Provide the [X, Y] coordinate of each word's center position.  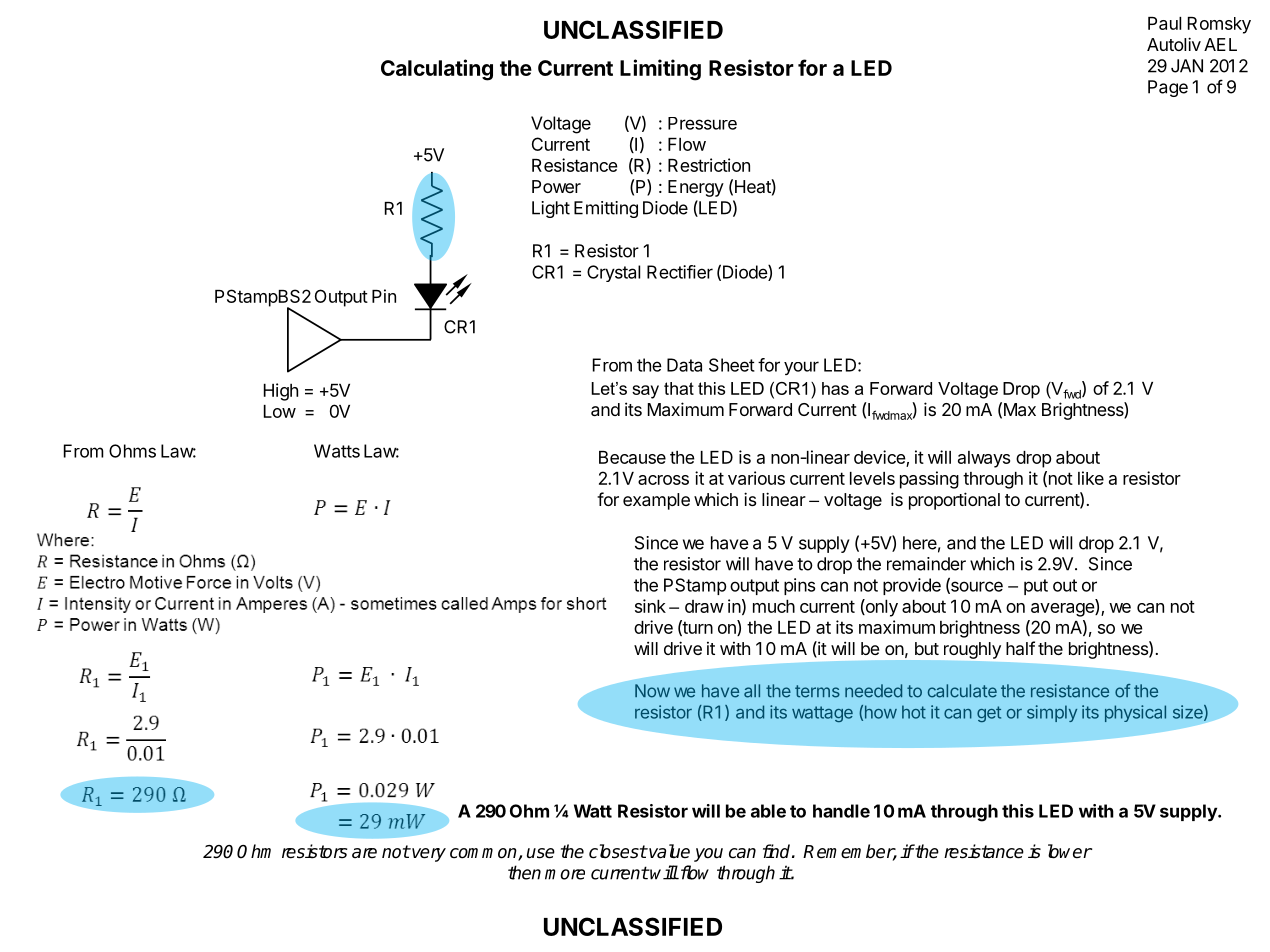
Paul [1164, 23]
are [364, 853]
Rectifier [680, 272]
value [668, 851]
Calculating [437, 70]
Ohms [132, 451]
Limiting [660, 70]
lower [1070, 851]
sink [650, 606]
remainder [926, 564]
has [835, 388]
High [281, 392]
